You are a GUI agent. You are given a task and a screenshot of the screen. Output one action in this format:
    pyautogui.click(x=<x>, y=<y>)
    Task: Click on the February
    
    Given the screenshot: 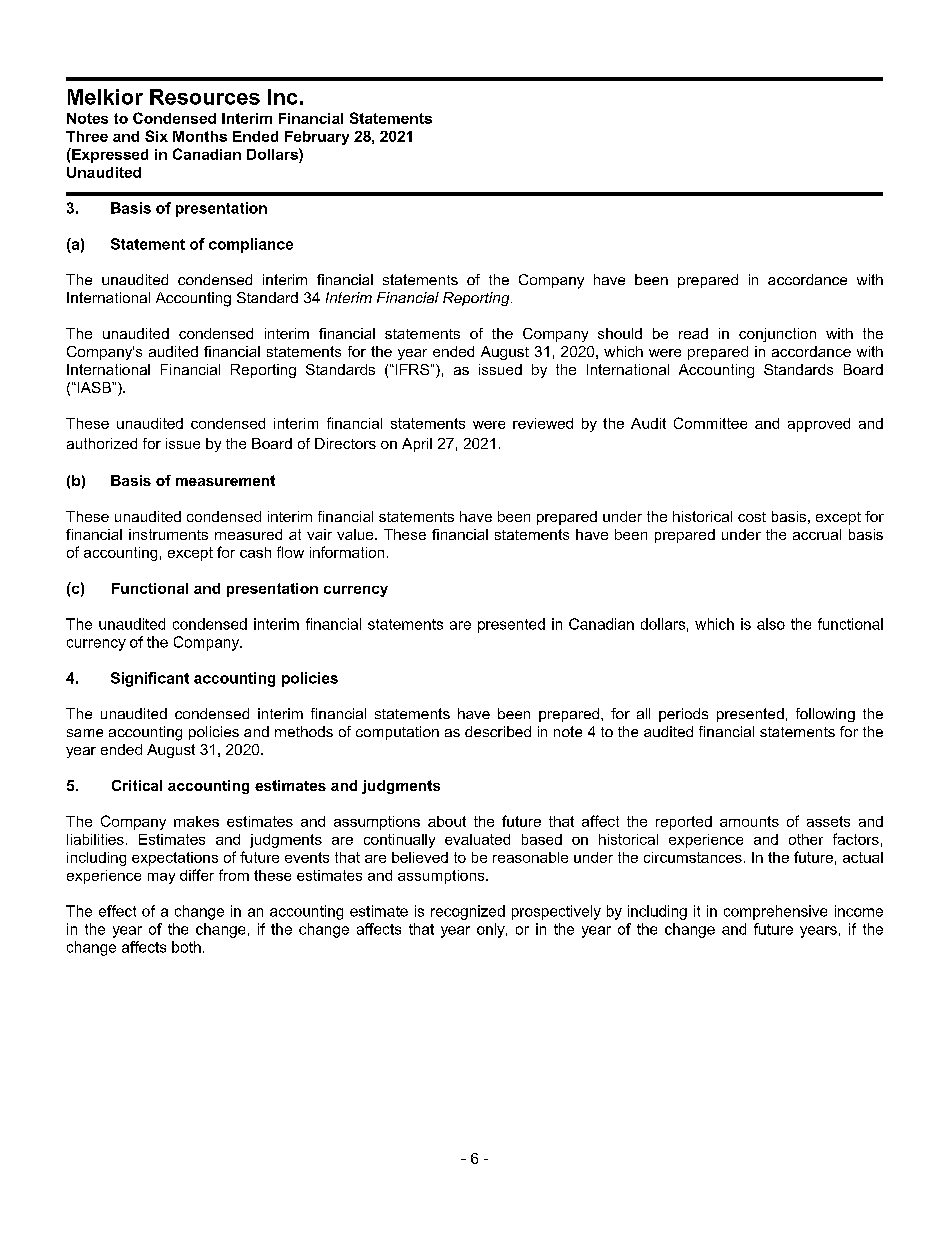 What is the action you would take?
    pyautogui.click(x=317, y=138)
